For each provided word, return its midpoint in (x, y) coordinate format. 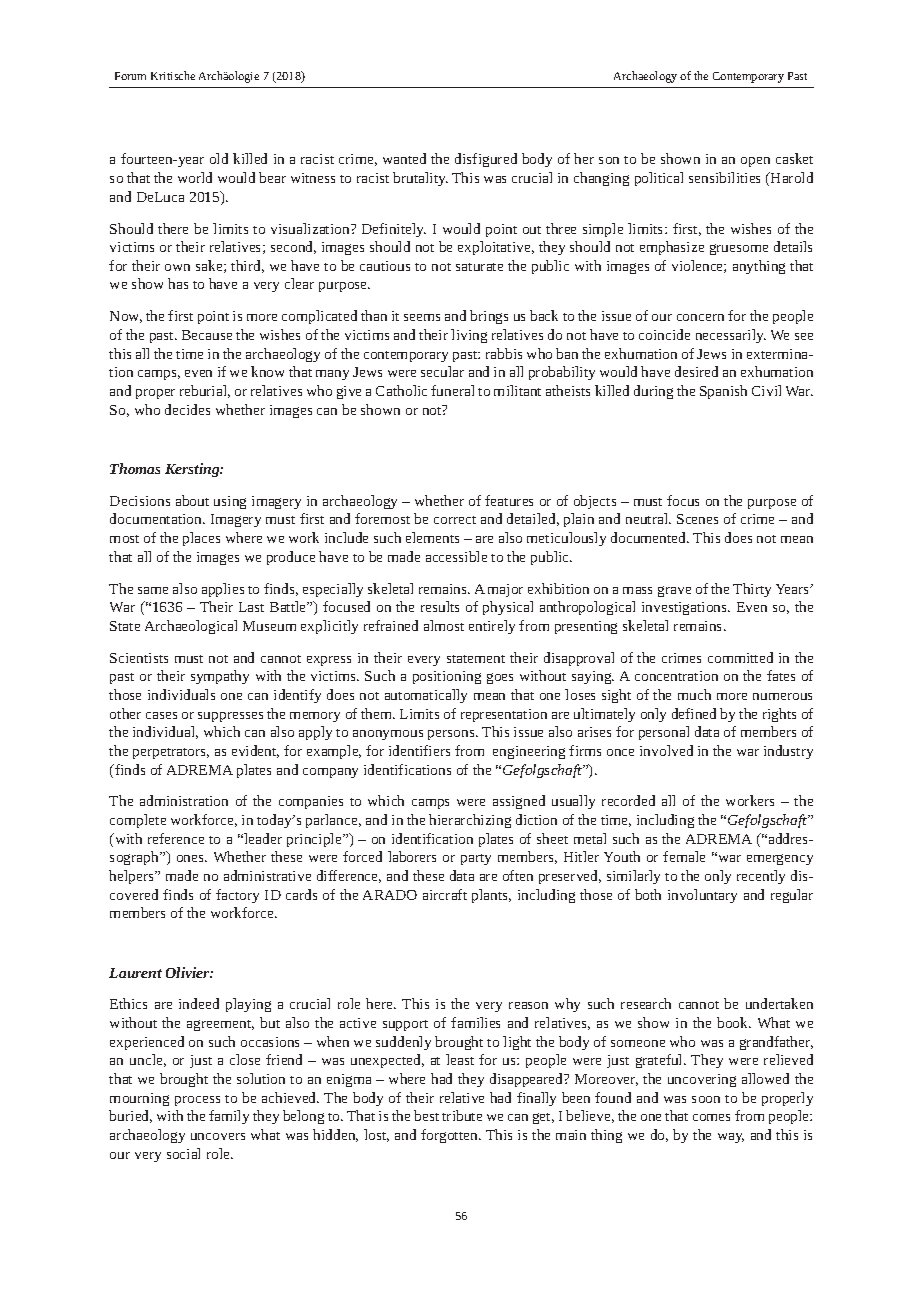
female (684, 856)
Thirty (752, 590)
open (755, 162)
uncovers (218, 1136)
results (440, 606)
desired (696, 371)
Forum (130, 76)
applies (223, 590)
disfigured (486, 160)
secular (442, 371)
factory (237, 896)
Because (207, 335)
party (476, 859)
